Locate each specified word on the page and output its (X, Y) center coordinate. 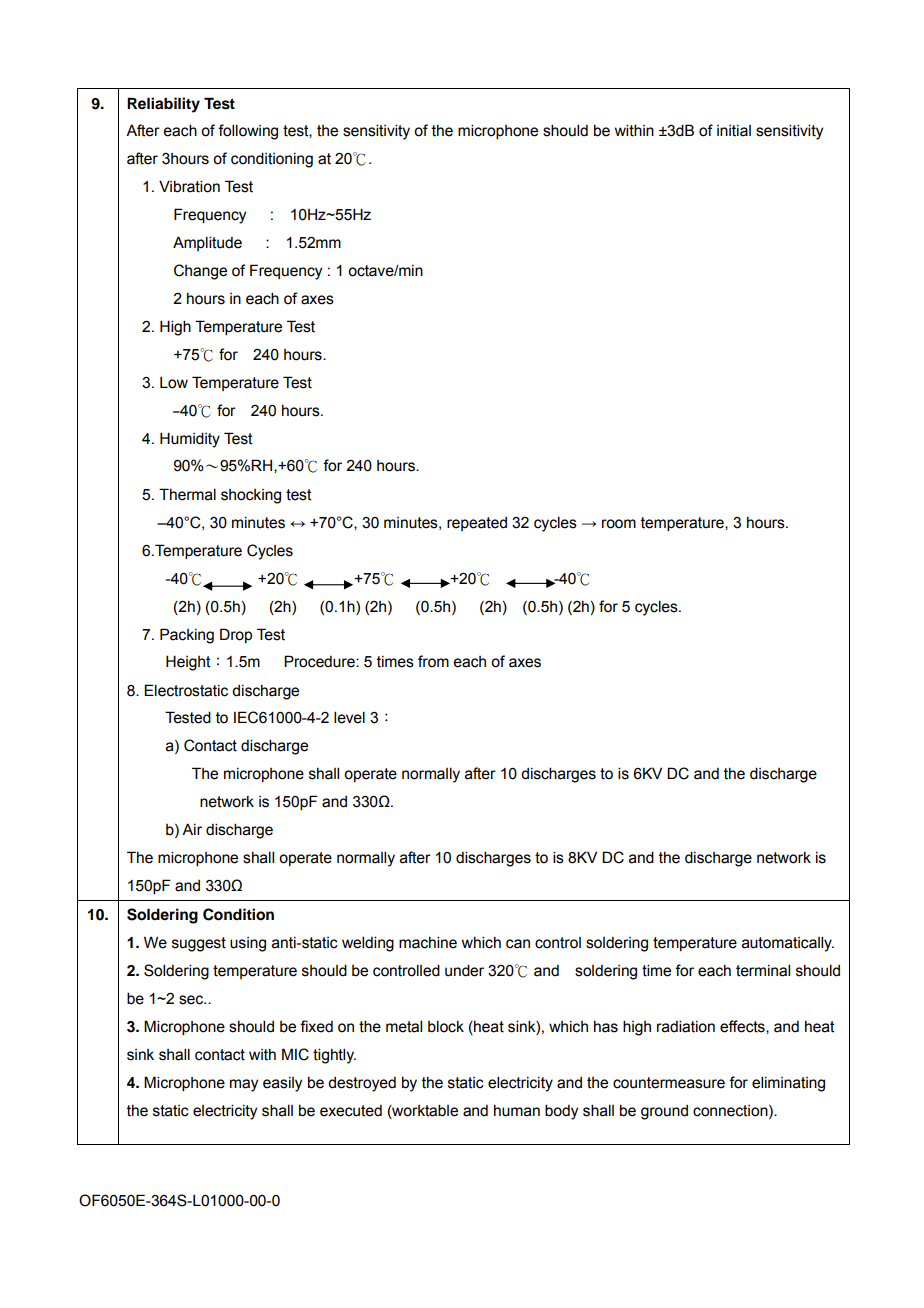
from (433, 661)
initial (734, 131)
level (349, 717)
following (248, 132)
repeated (477, 524)
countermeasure (669, 1083)
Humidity (190, 440)
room (619, 524)
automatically (788, 944)
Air (192, 829)
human (517, 1111)
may (244, 1085)
